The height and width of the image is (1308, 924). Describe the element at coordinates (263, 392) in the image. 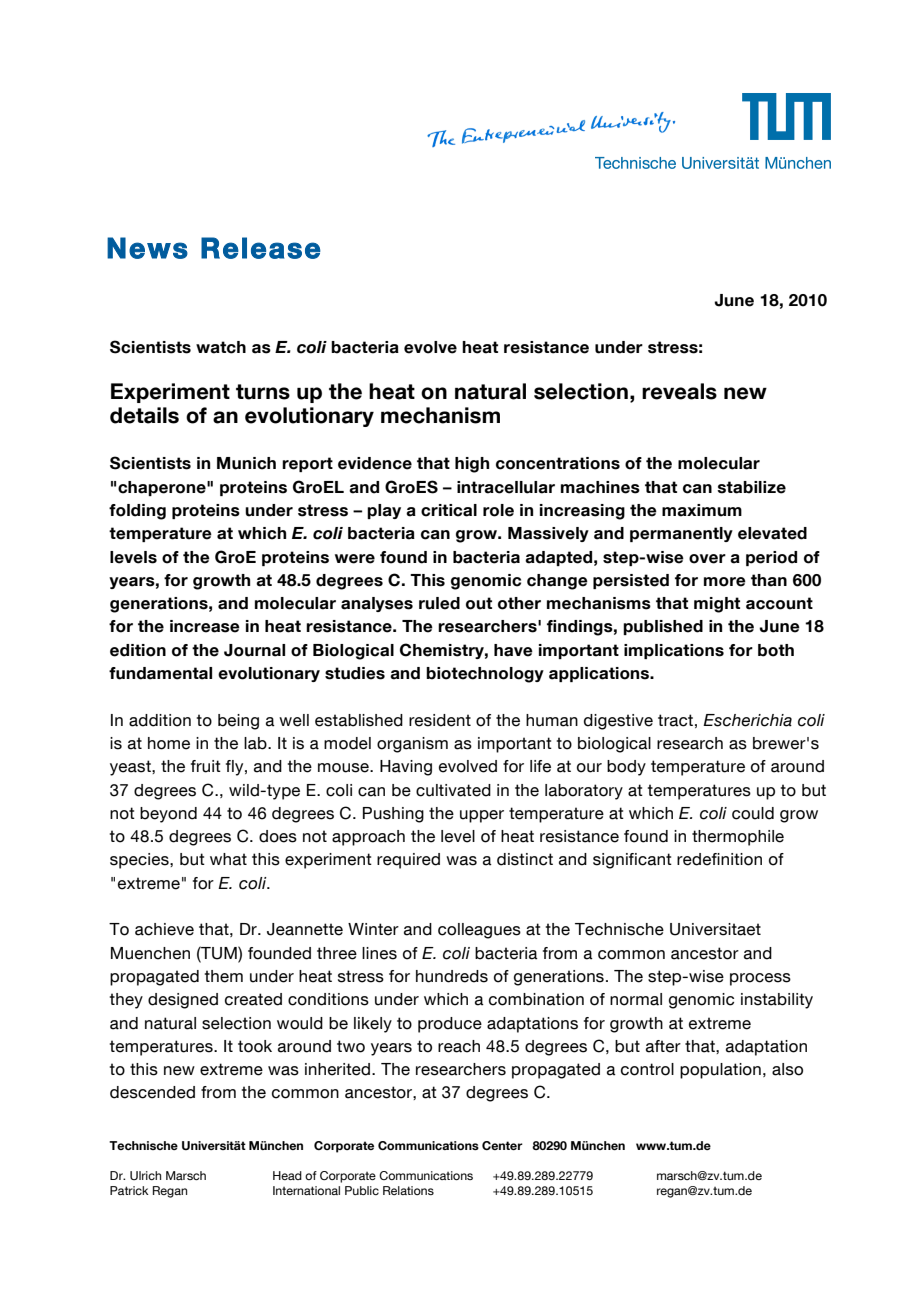

I see `turns` at that location.
